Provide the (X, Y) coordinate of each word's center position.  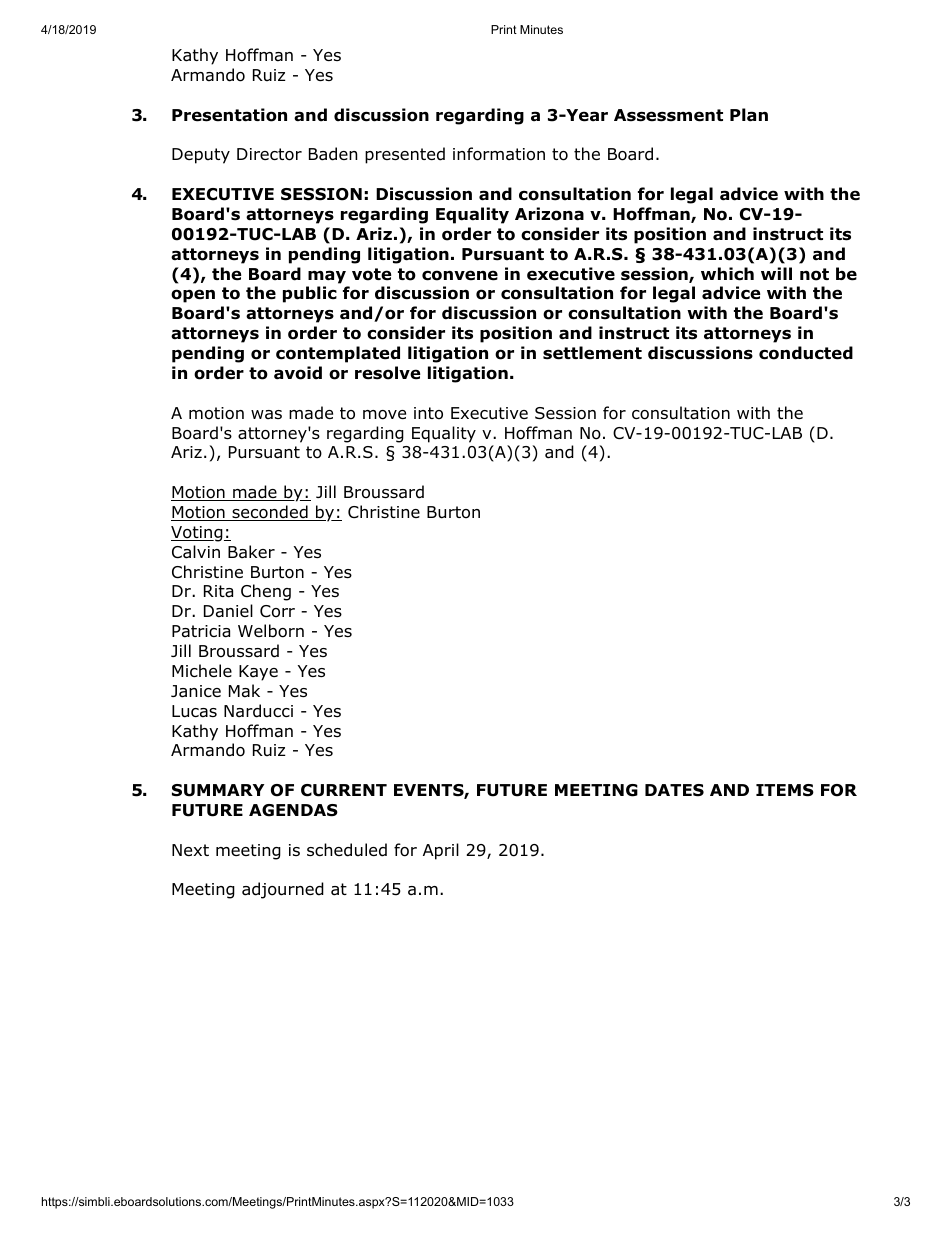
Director (269, 154)
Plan (749, 115)
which (727, 274)
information (499, 154)
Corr (277, 611)
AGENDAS (293, 810)
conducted (806, 353)
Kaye (258, 673)
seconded (270, 513)
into (428, 413)
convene (460, 275)
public (310, 294)
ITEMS (785, 790)
